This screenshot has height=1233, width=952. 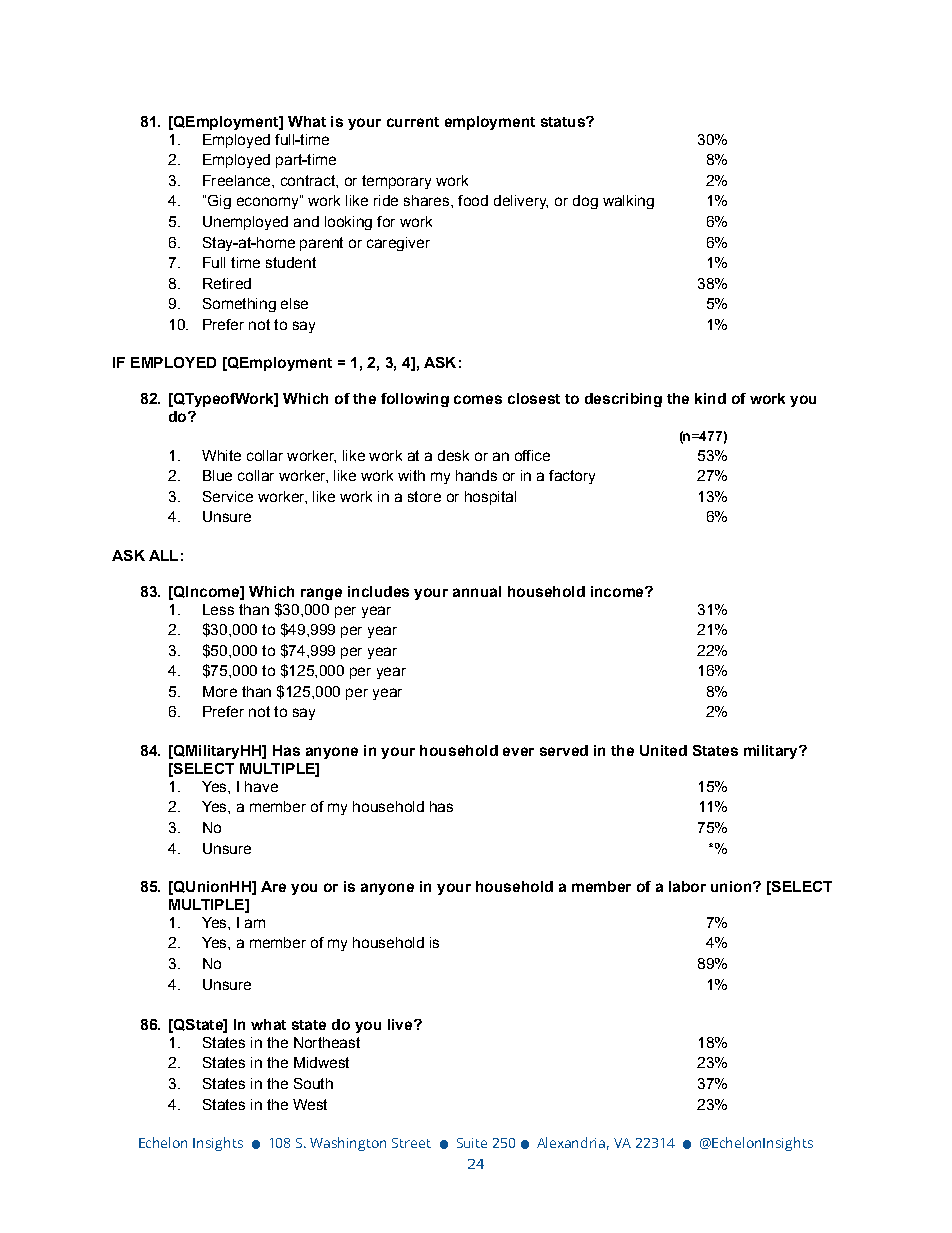 I want to click on Freelance, so click(x=238, y=180).
